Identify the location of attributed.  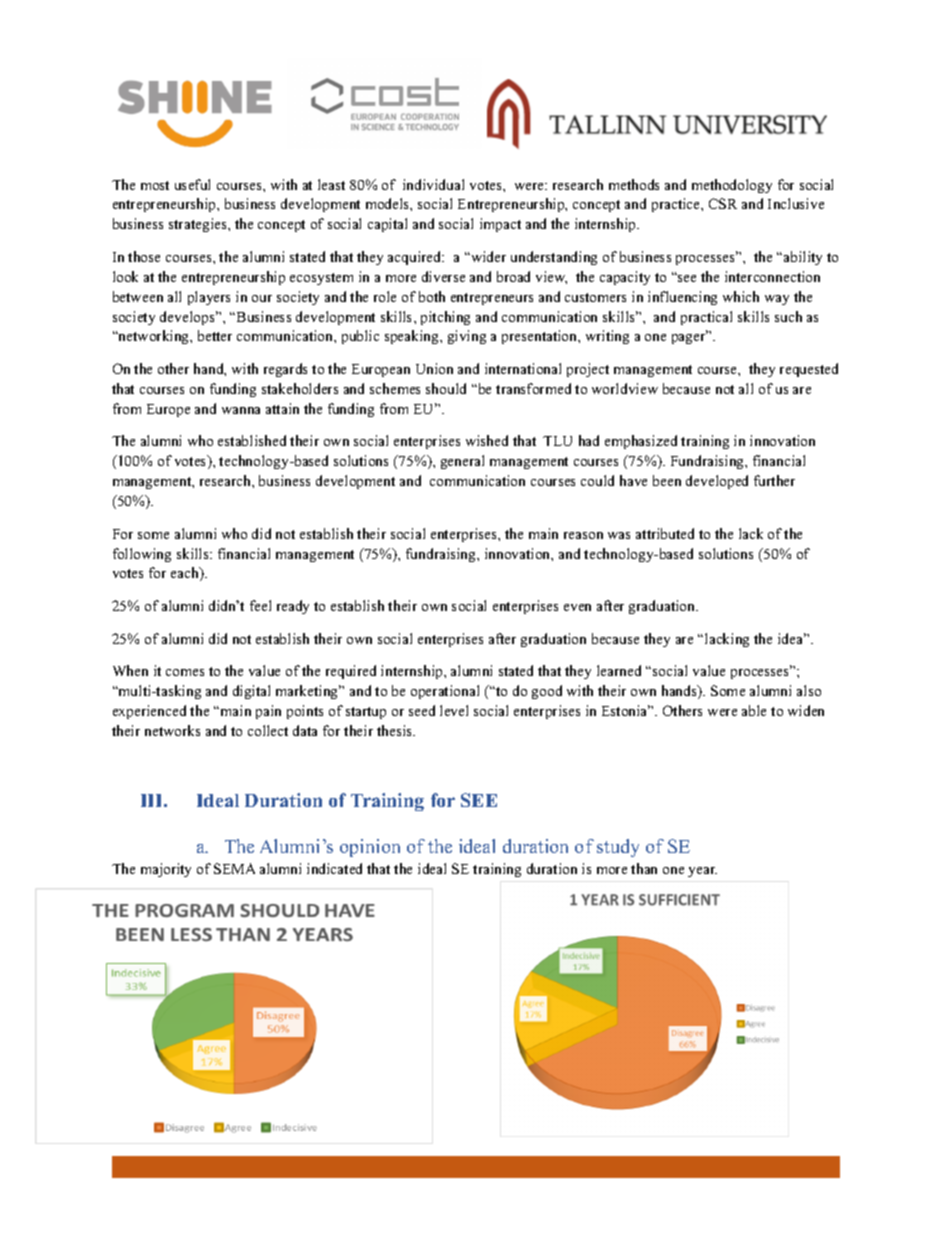
(665, 533).
